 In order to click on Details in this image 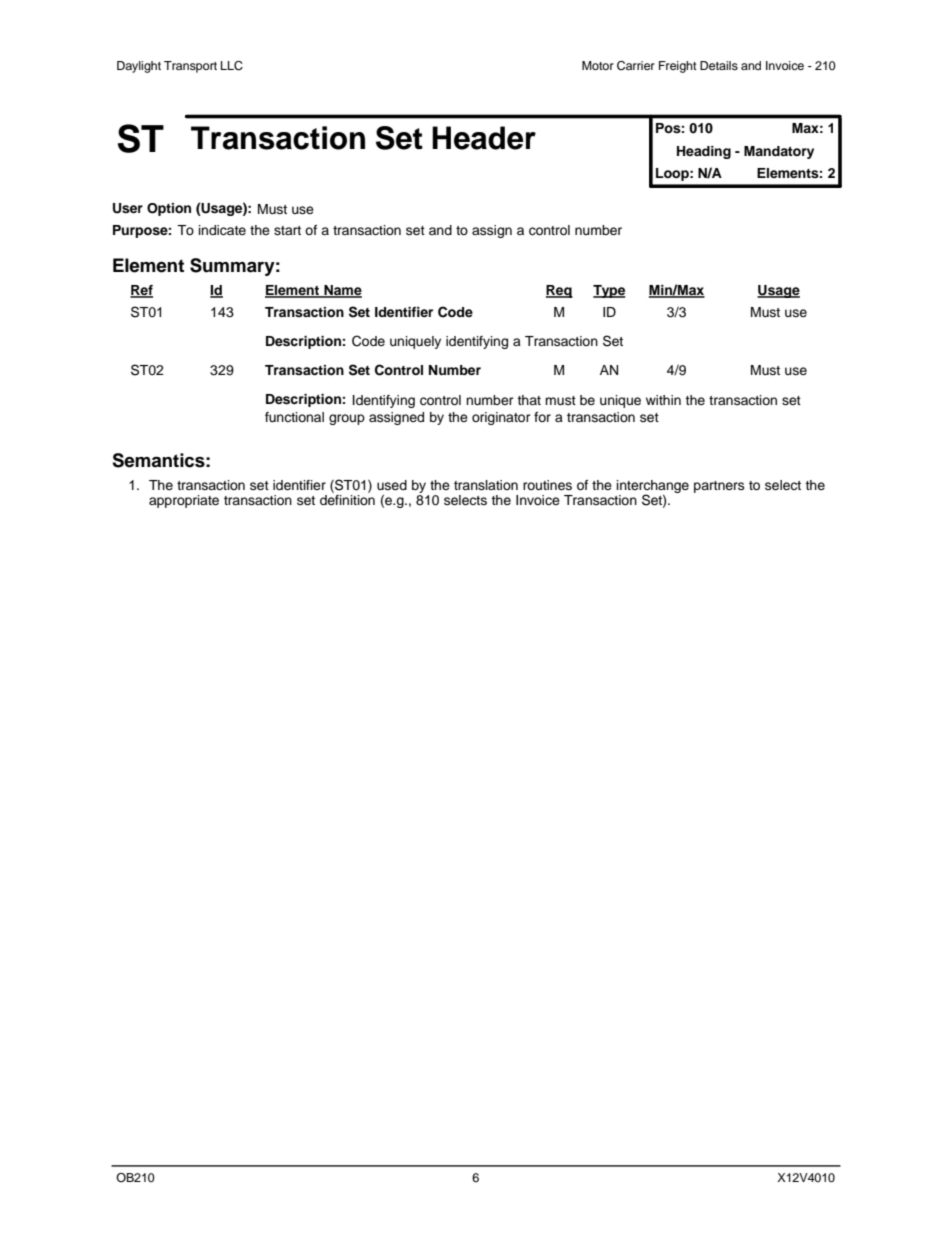, I will do `click(719, 65)`.
